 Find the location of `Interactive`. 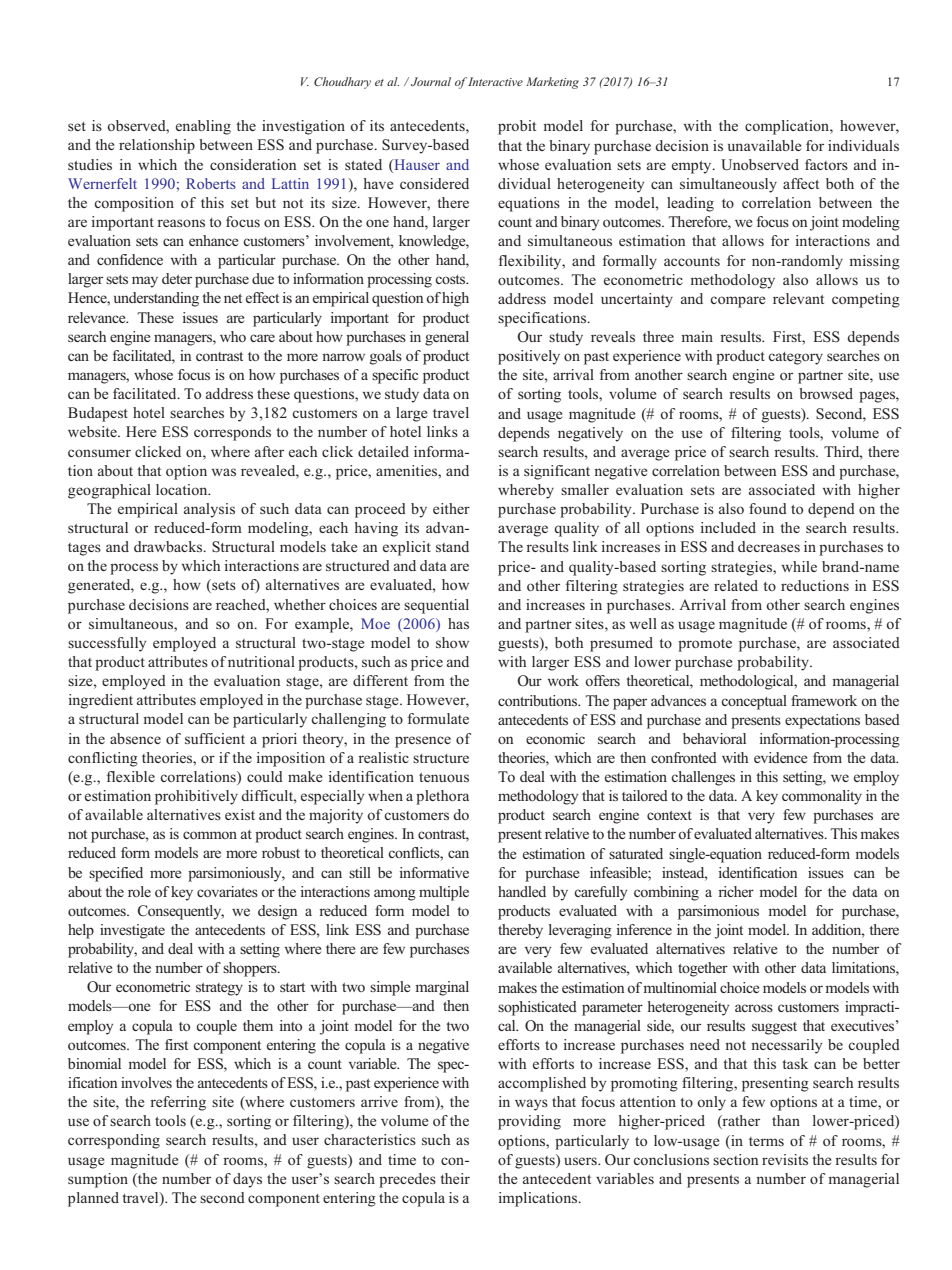

Interactive is located at coordinates (495, 81).
